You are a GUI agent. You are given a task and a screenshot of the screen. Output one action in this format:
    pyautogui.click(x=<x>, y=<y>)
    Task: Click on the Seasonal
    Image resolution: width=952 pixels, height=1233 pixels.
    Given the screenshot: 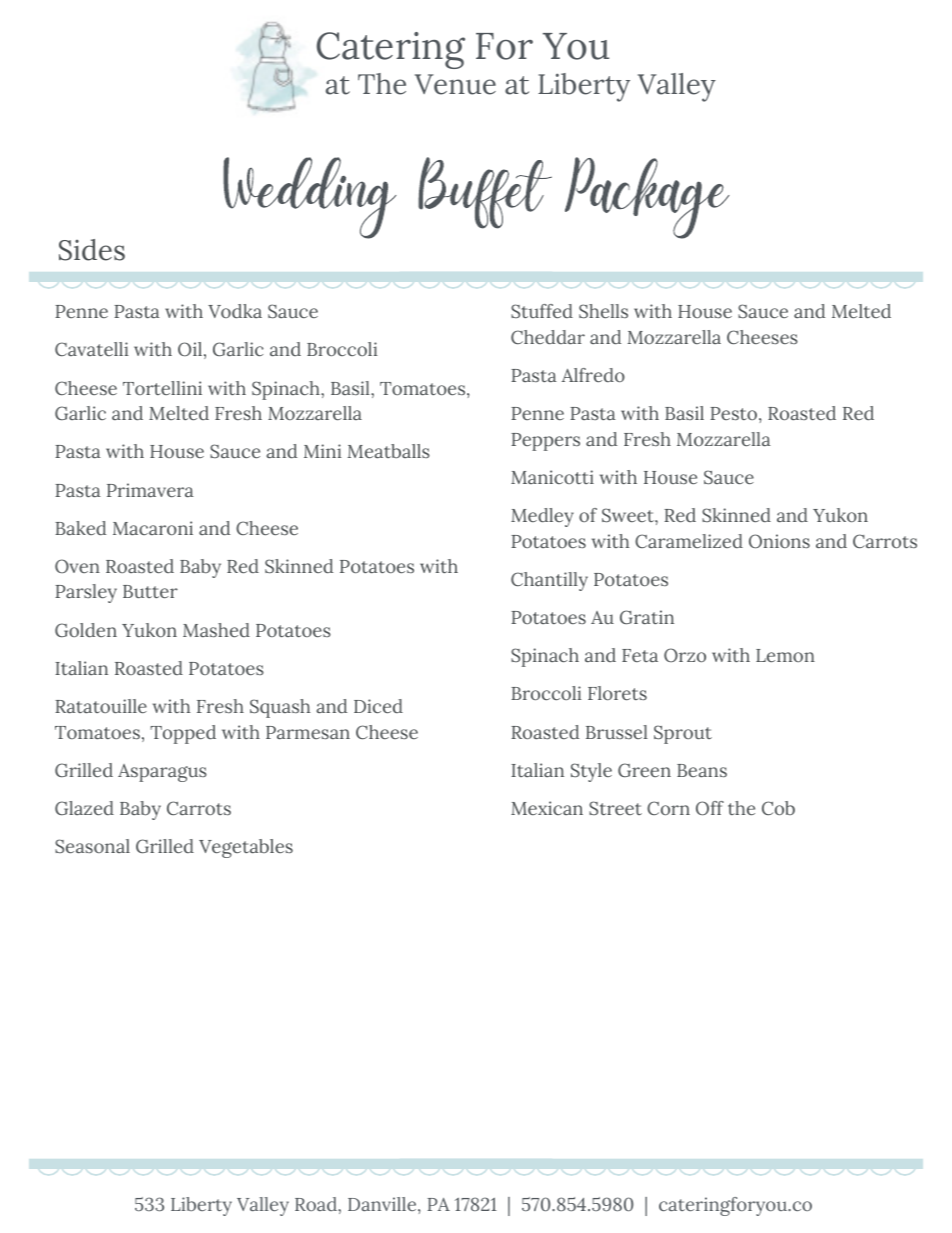 What is the action you would take?
    pyautogui.click(x=92, y=846)
